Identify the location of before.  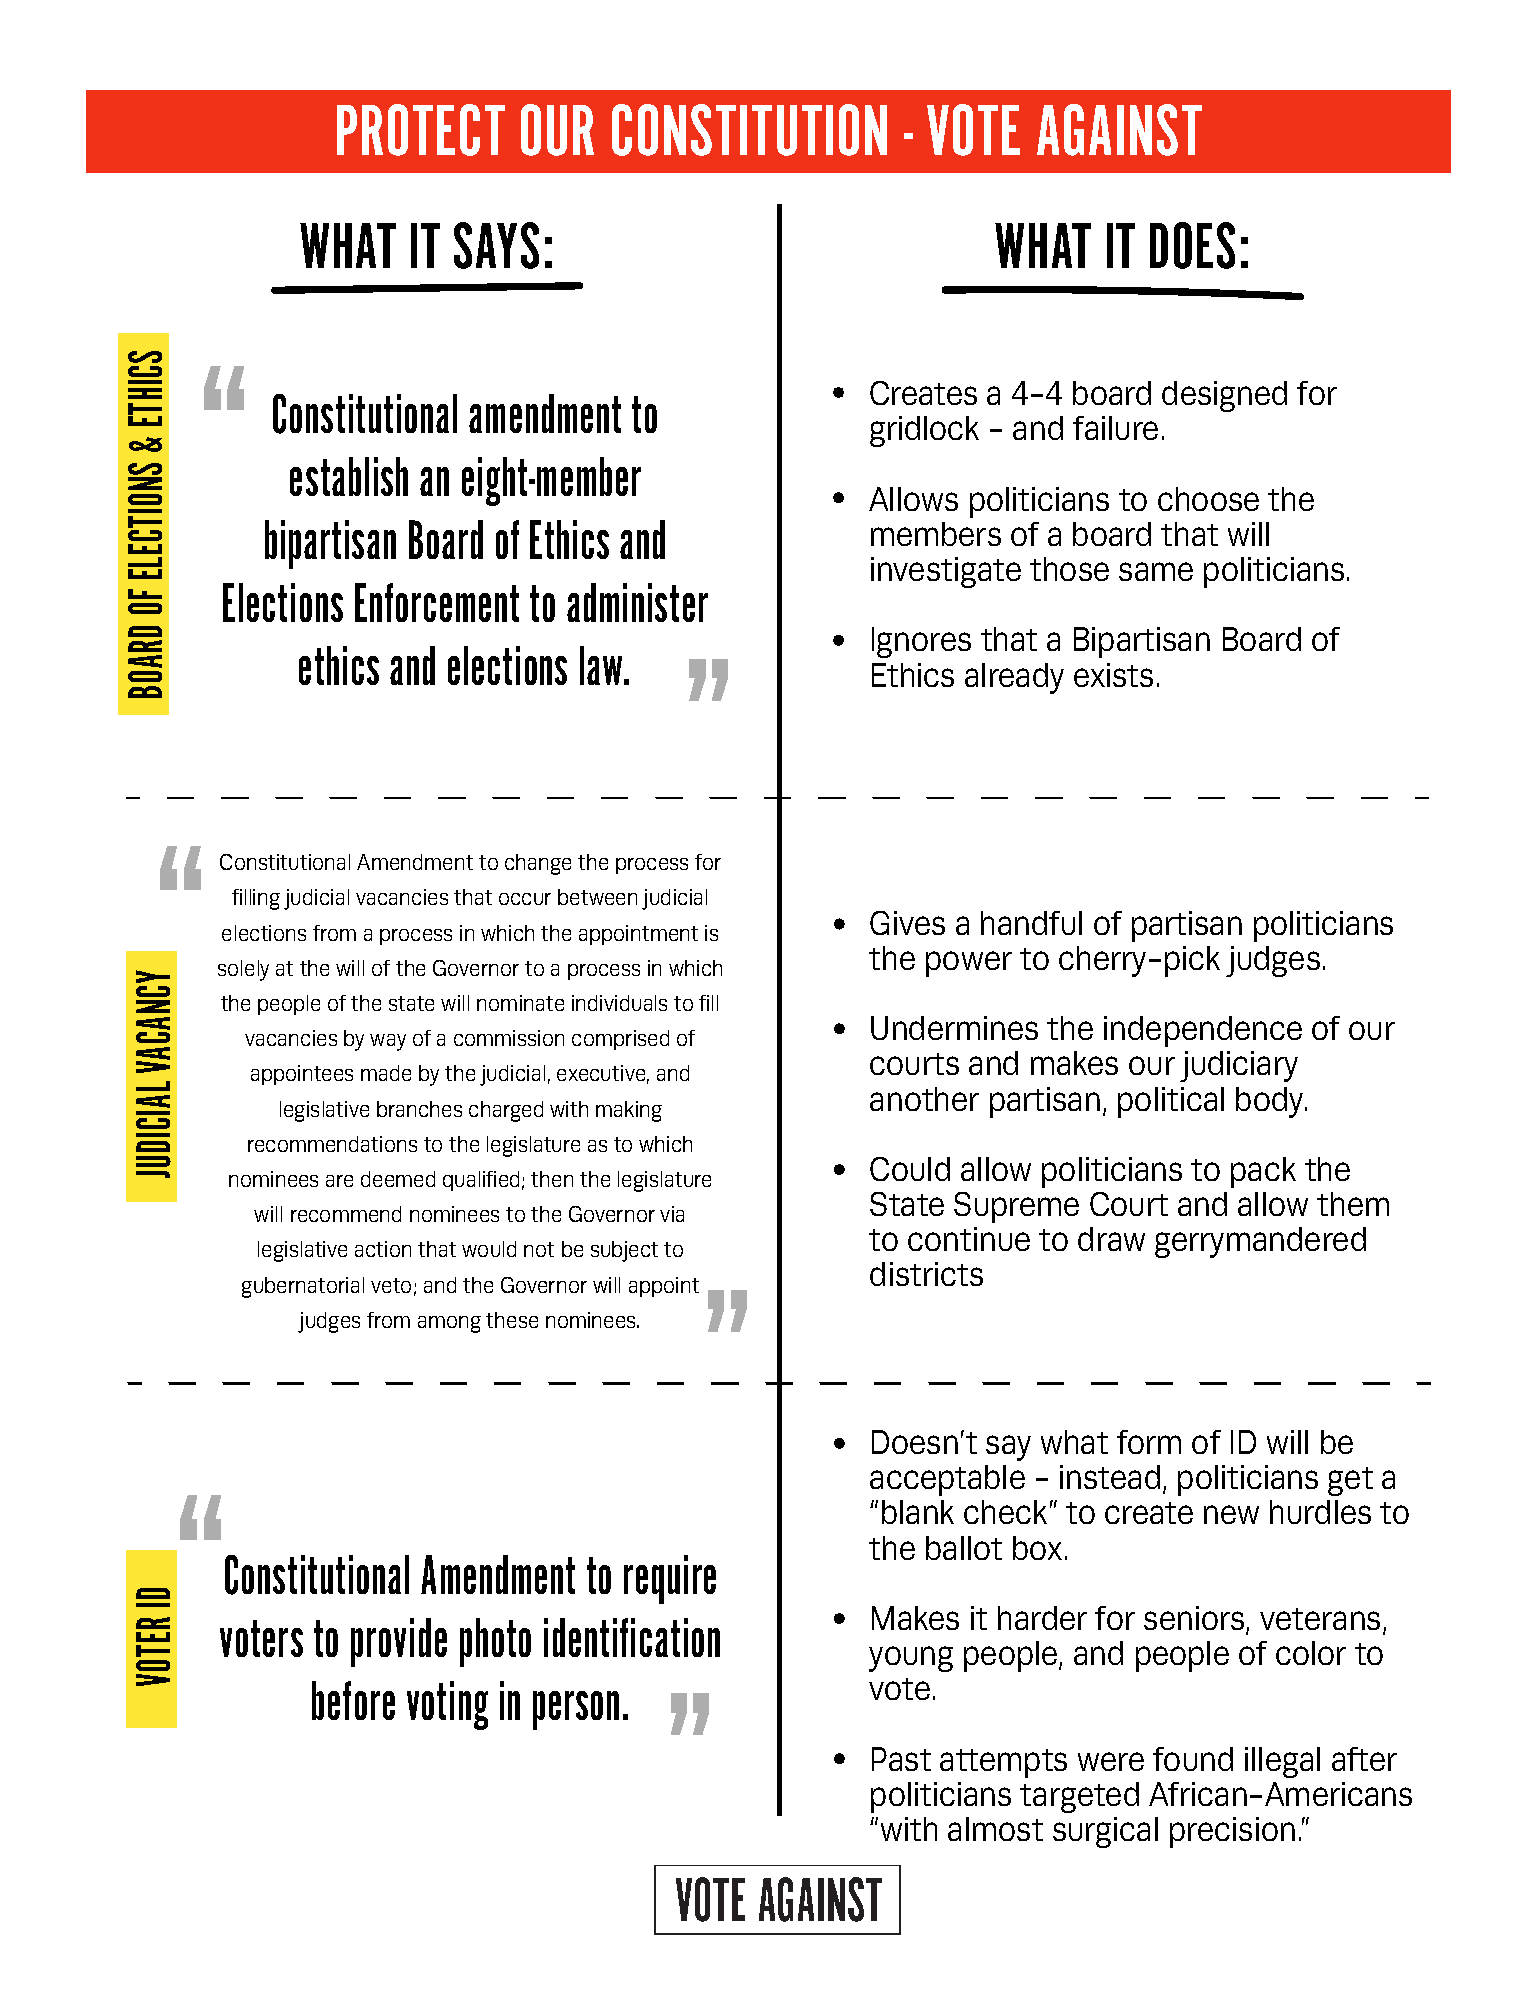
(353, 1700).
